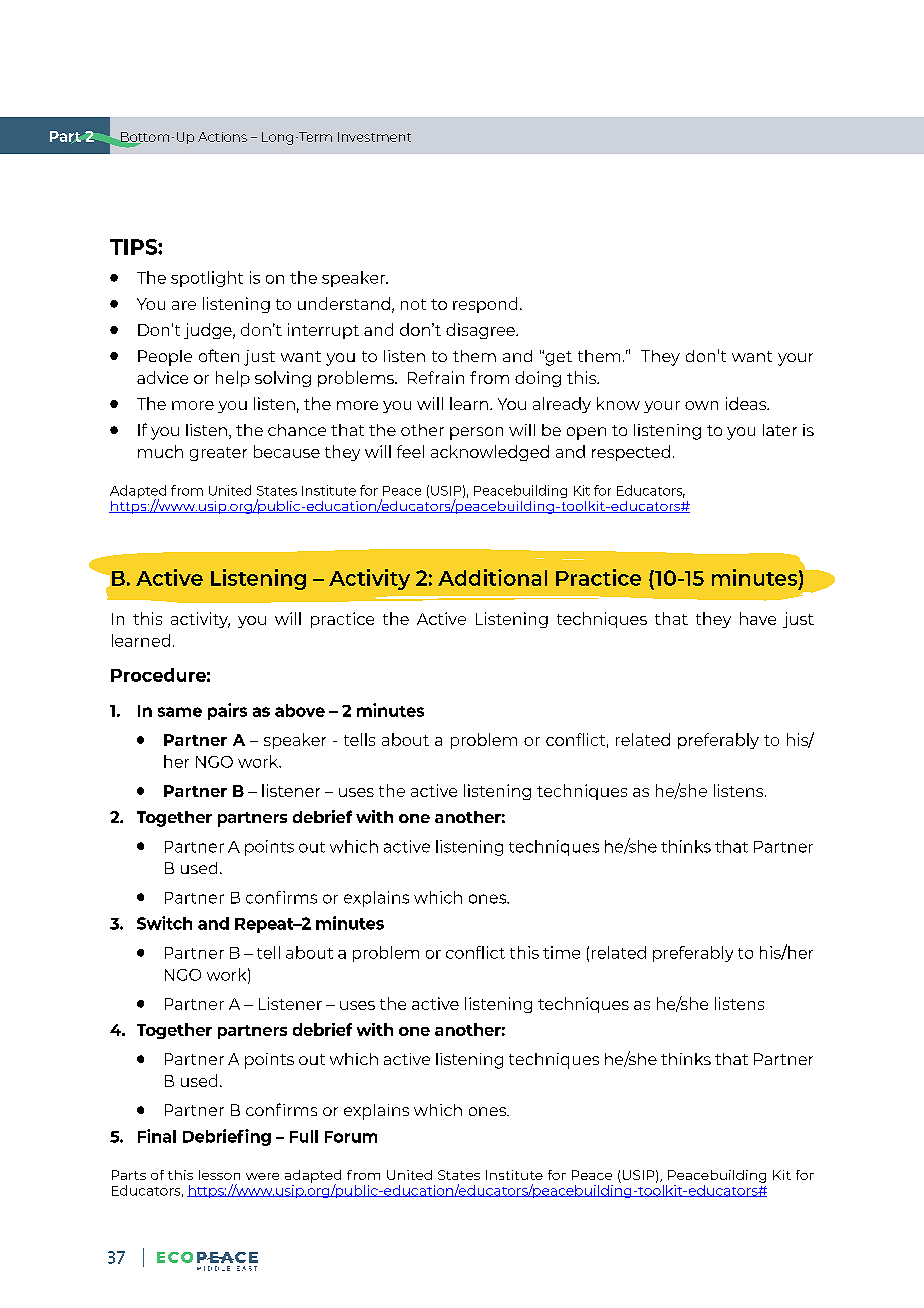  I want to click on Actions, so click(222, 137).
